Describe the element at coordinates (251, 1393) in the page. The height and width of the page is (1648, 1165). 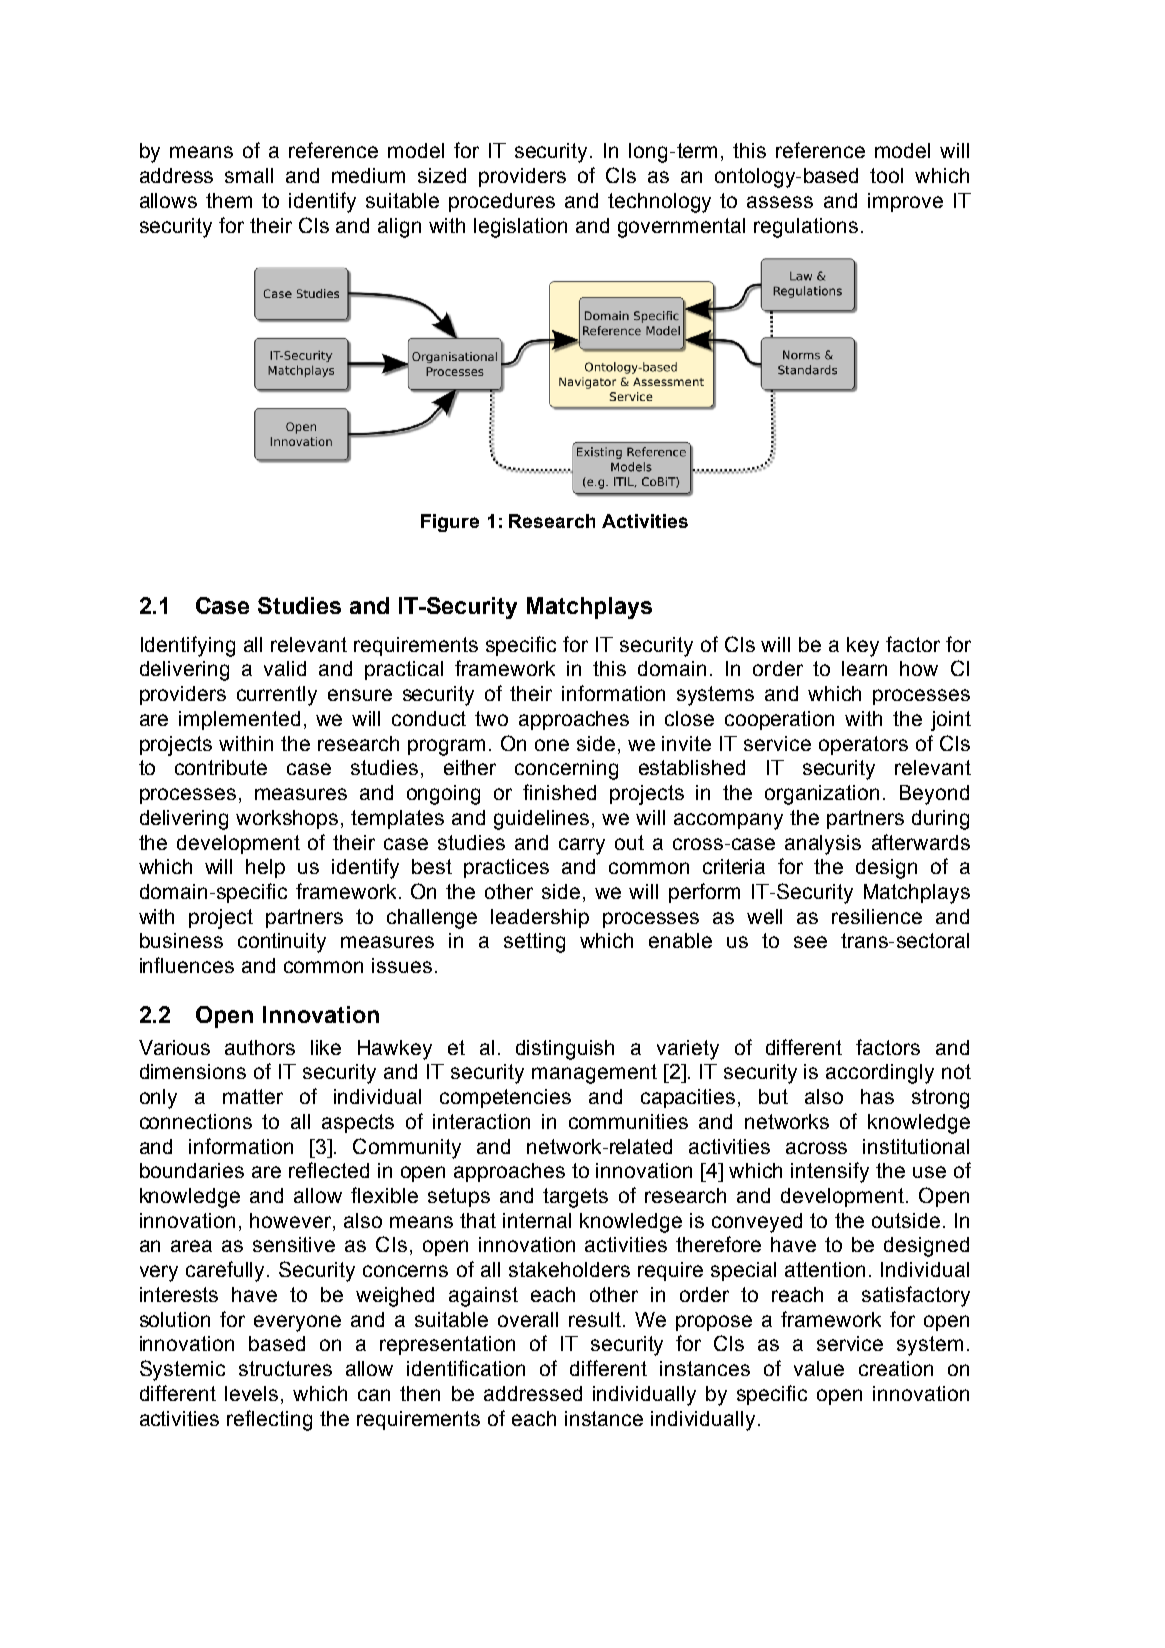
I see `levels` at that location.
